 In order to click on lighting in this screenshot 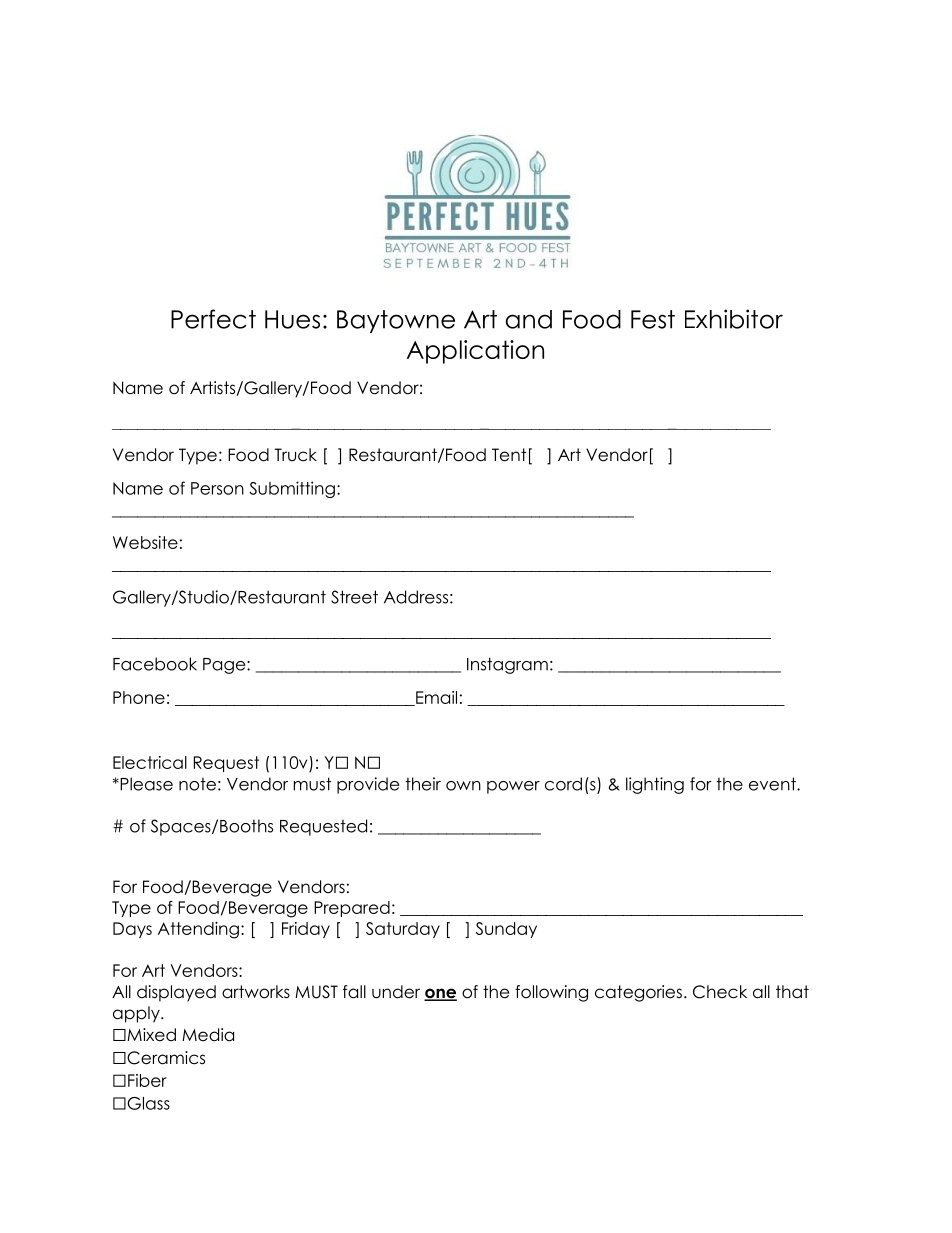, I will do `click(655, 785)`.
